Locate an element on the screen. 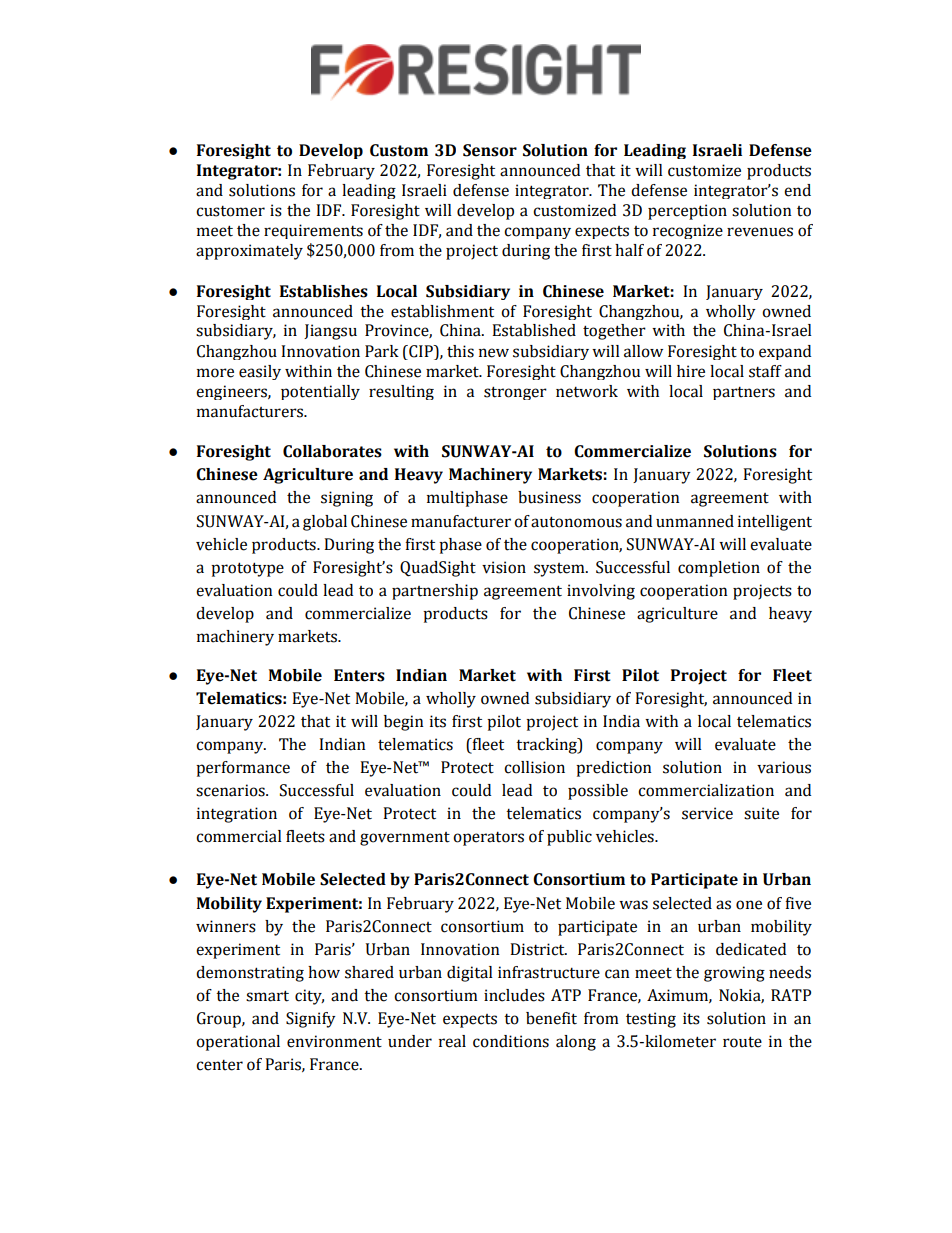 The height and width of the screenshot is (1233, 952). performance is located at coordinates (243, 769).
